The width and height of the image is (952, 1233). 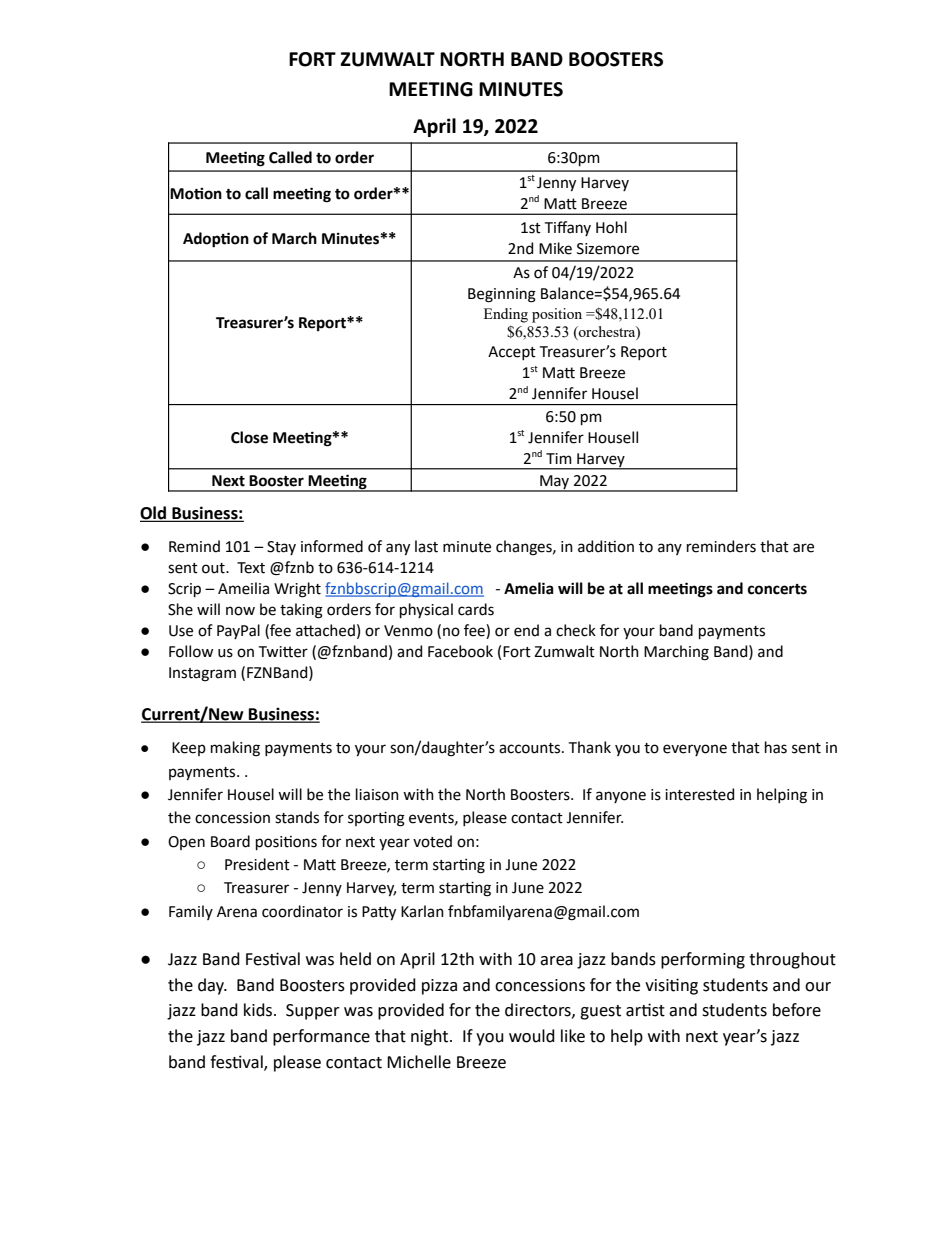 I want to click on kids, so click(x=258, y=1010).
